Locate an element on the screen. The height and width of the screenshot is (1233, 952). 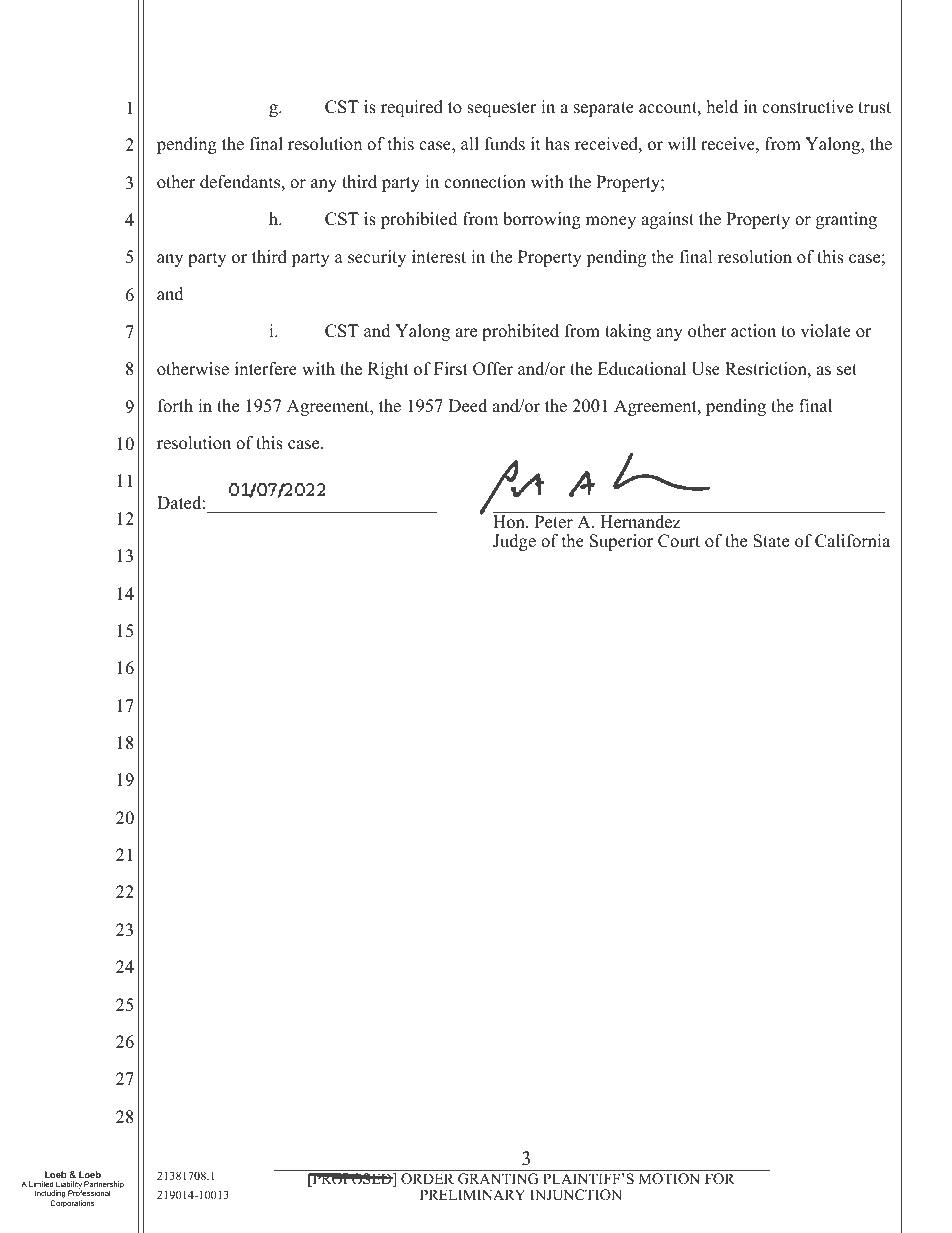
Professional is located at coordinates (89, 1193).
